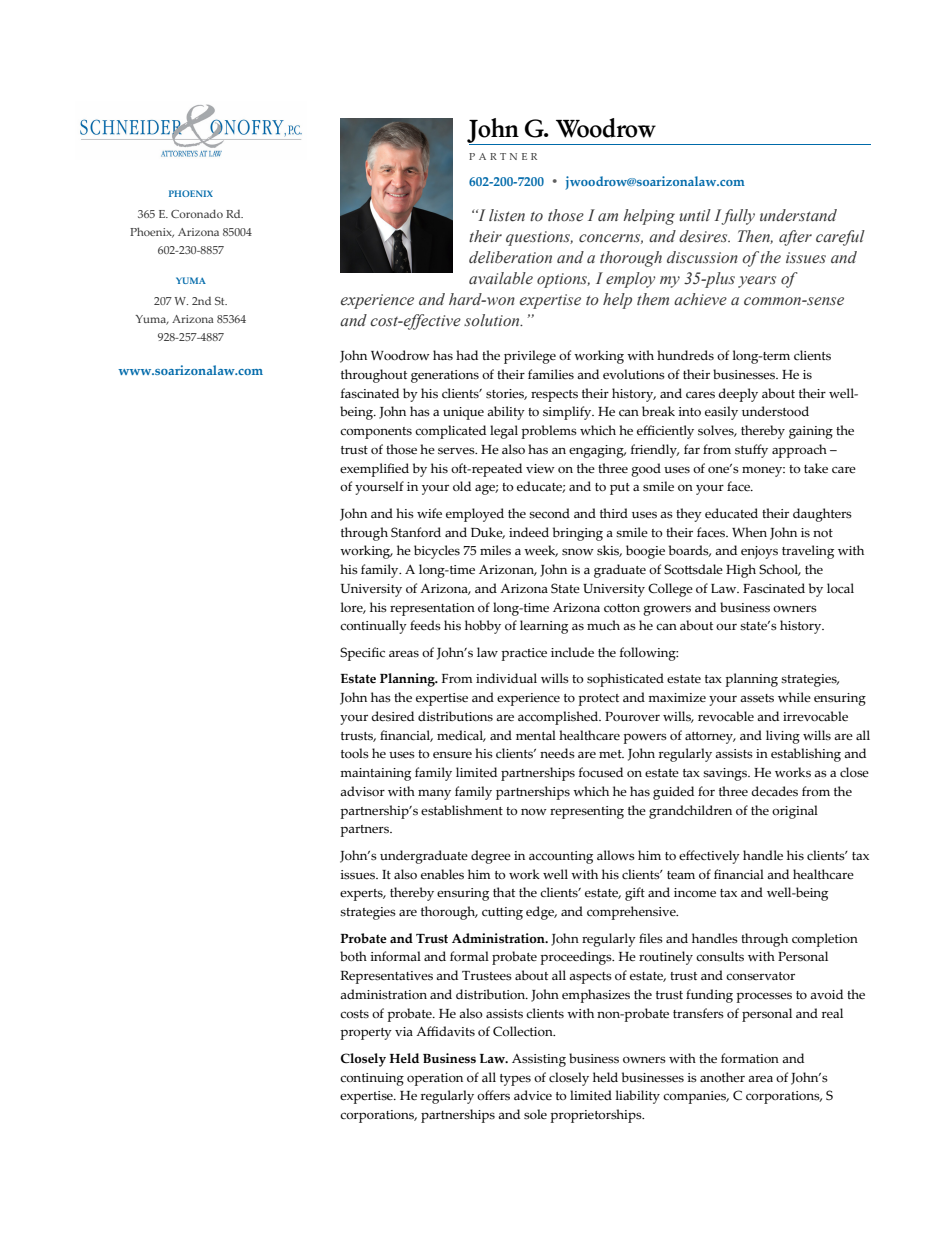 The height and width of the page is (1233, 952). Describe the element at coordinates (197, 213) in the page. I see `Coronado` at that location.
